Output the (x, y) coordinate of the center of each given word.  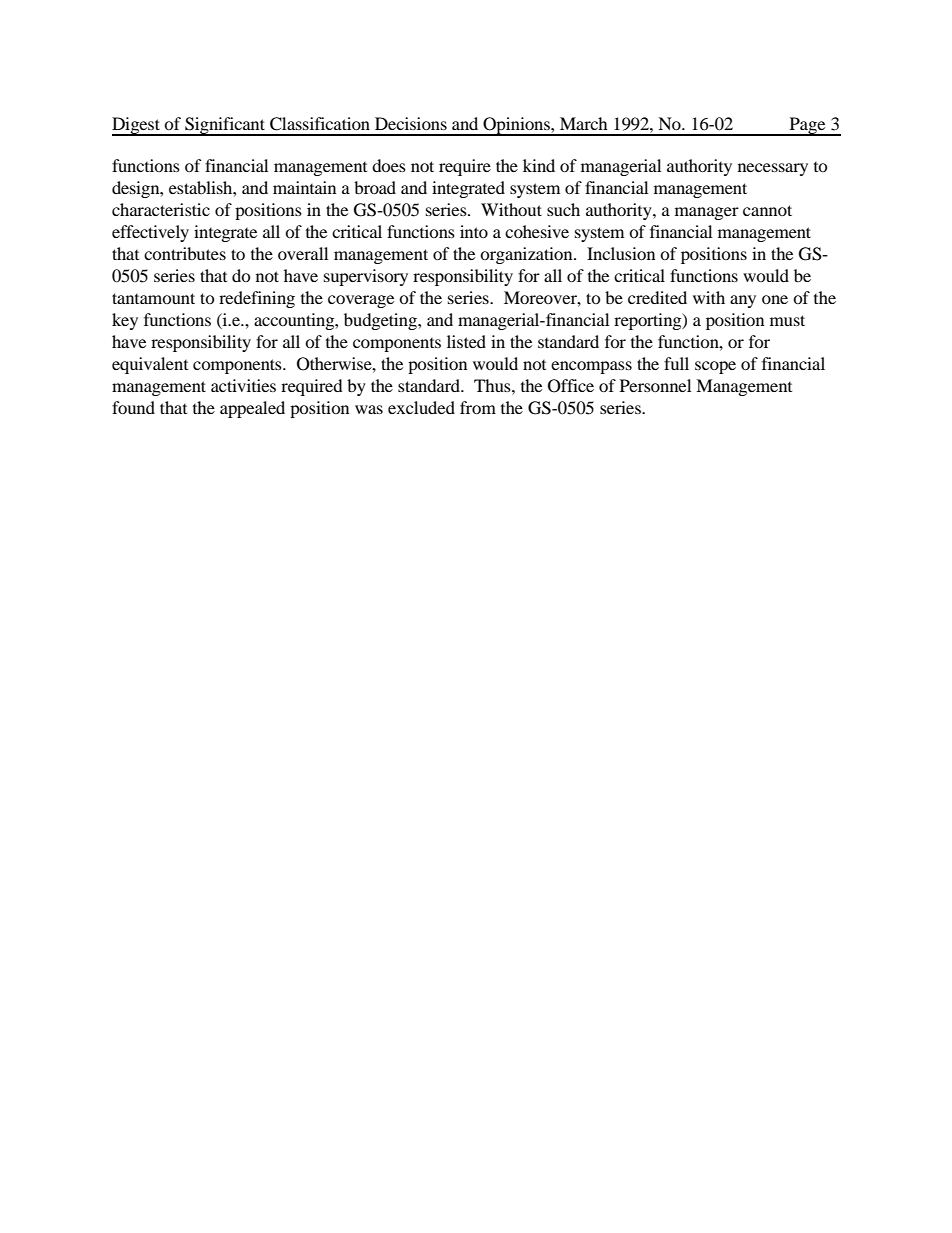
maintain (304, 187)
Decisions (411, 123)
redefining (257, 299)
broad (375, 187)
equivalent (150, 365)
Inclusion (621, 253)
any (743, 301)
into (474, 231)
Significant (225, 126)
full (676, 363)
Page (807, 126)
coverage (361, 301)
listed (466, 341)
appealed (252, 409)
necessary (773, 169)
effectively (150, 233)
